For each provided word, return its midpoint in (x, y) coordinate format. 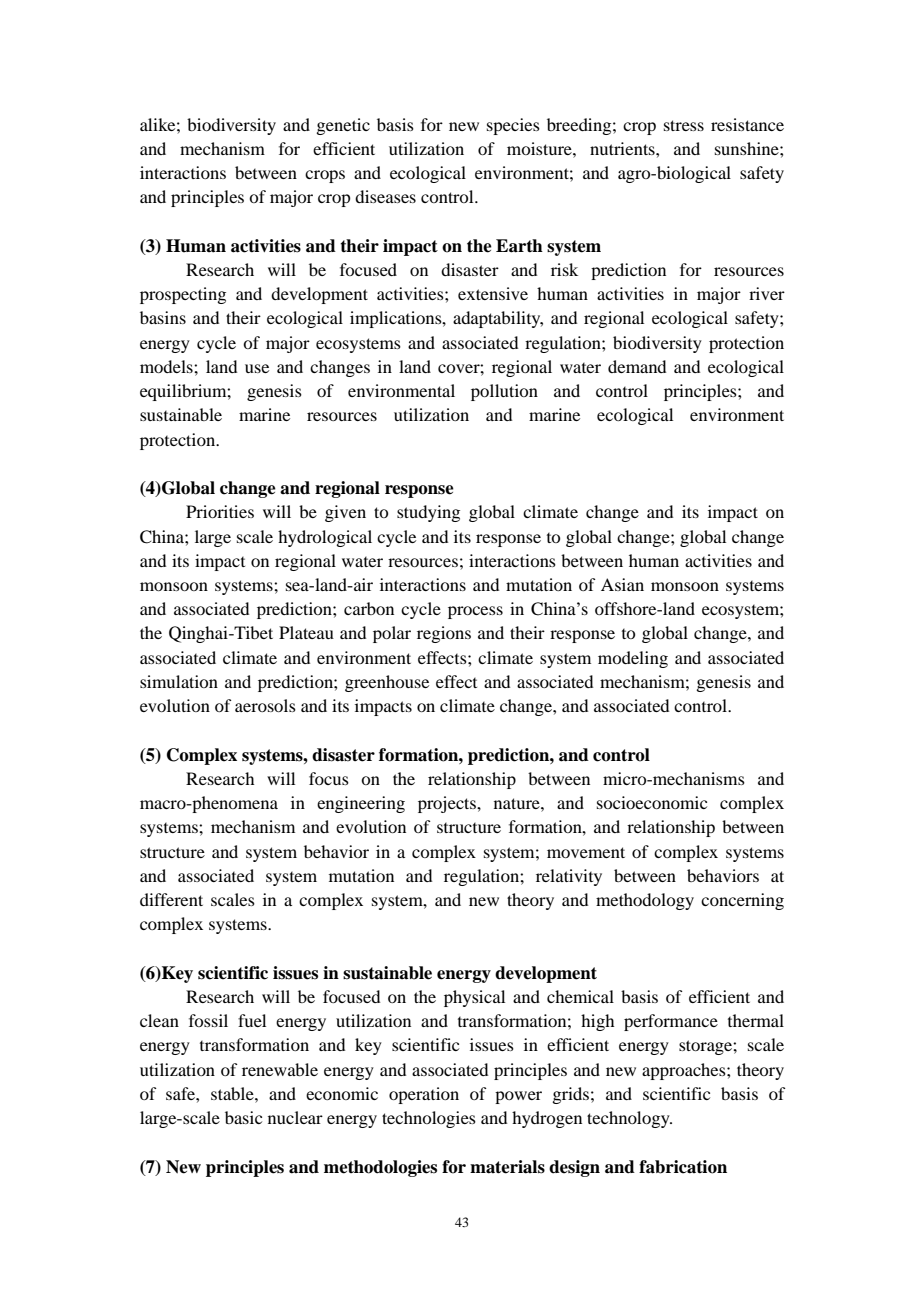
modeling (633, 659)
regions (444, 634)
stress (684, 125)
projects (448, 804)
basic (243, 1117)
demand (637, 366)
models (167, 366)
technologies (429, 1119)
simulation (179, 681)
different (171, 899)
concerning (742, 901)
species (513, 126)
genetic (343, 126)
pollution (504, 392)
